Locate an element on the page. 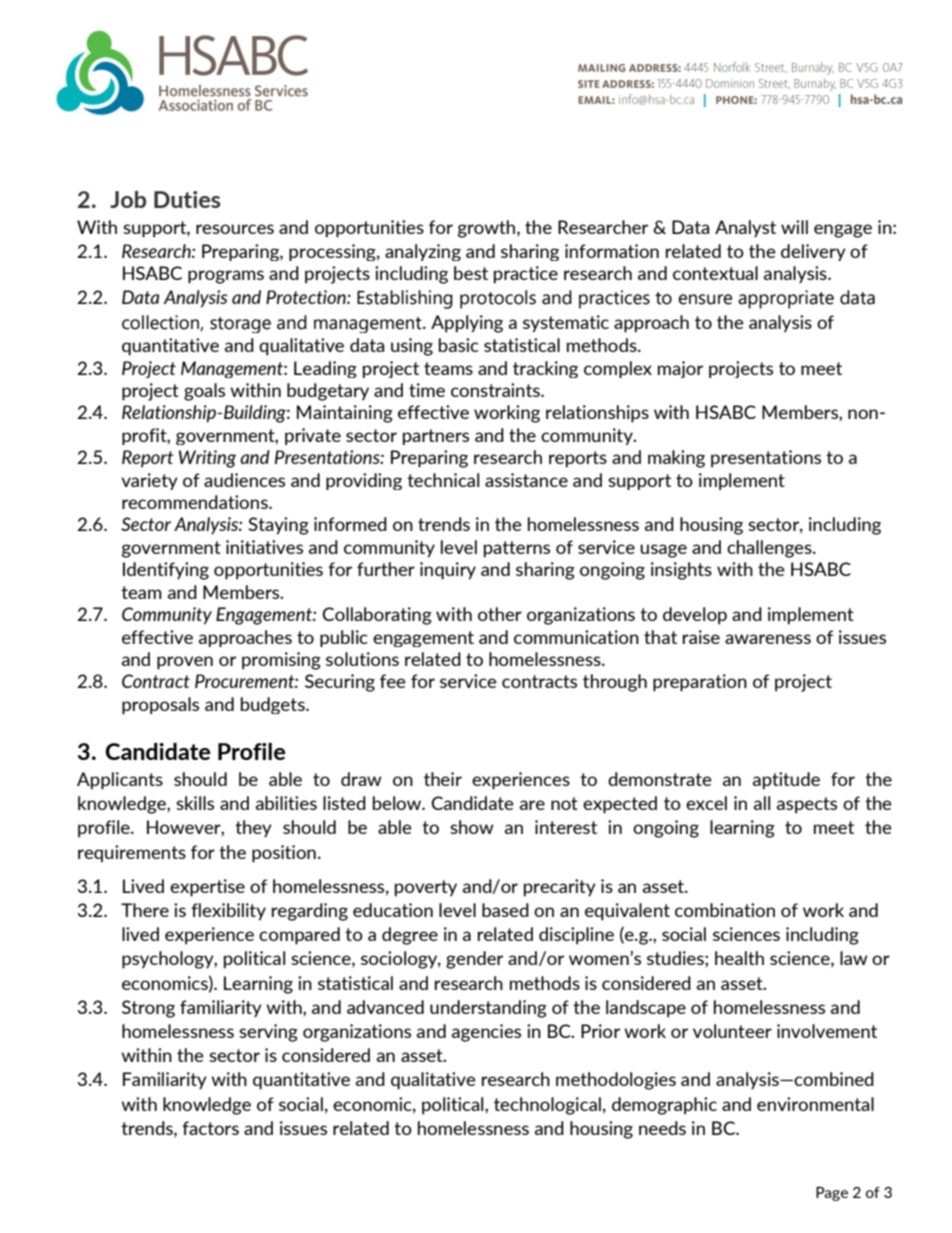 Image resolution: width=952 pixels, height=1233 pixels. expertise is located at coordinates (207, 888).
